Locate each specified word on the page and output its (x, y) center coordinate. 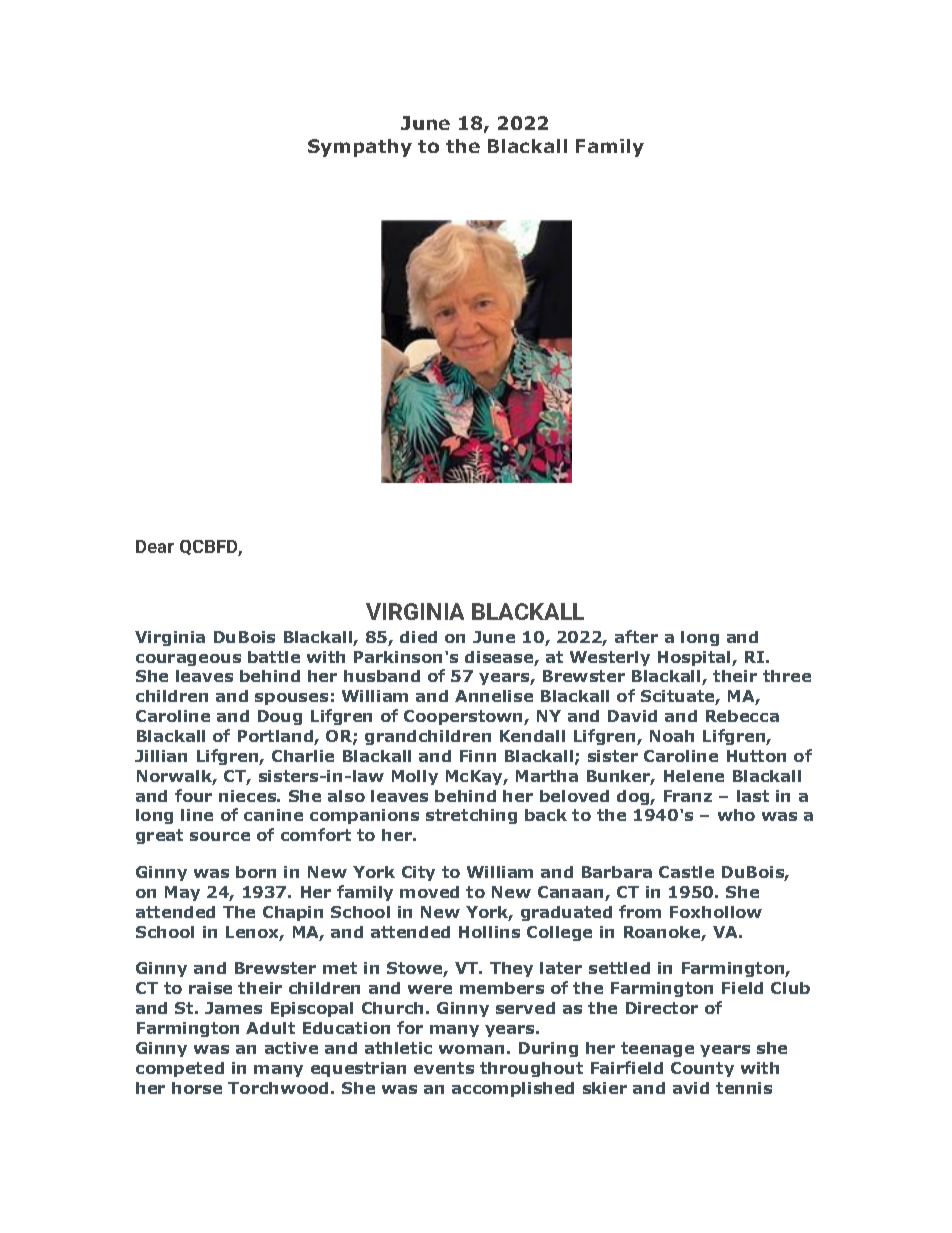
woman (471, 1049)
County (702, 1069)
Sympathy (360, 148)
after (636, 636)
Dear (155, 546)
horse (197, 1088)
